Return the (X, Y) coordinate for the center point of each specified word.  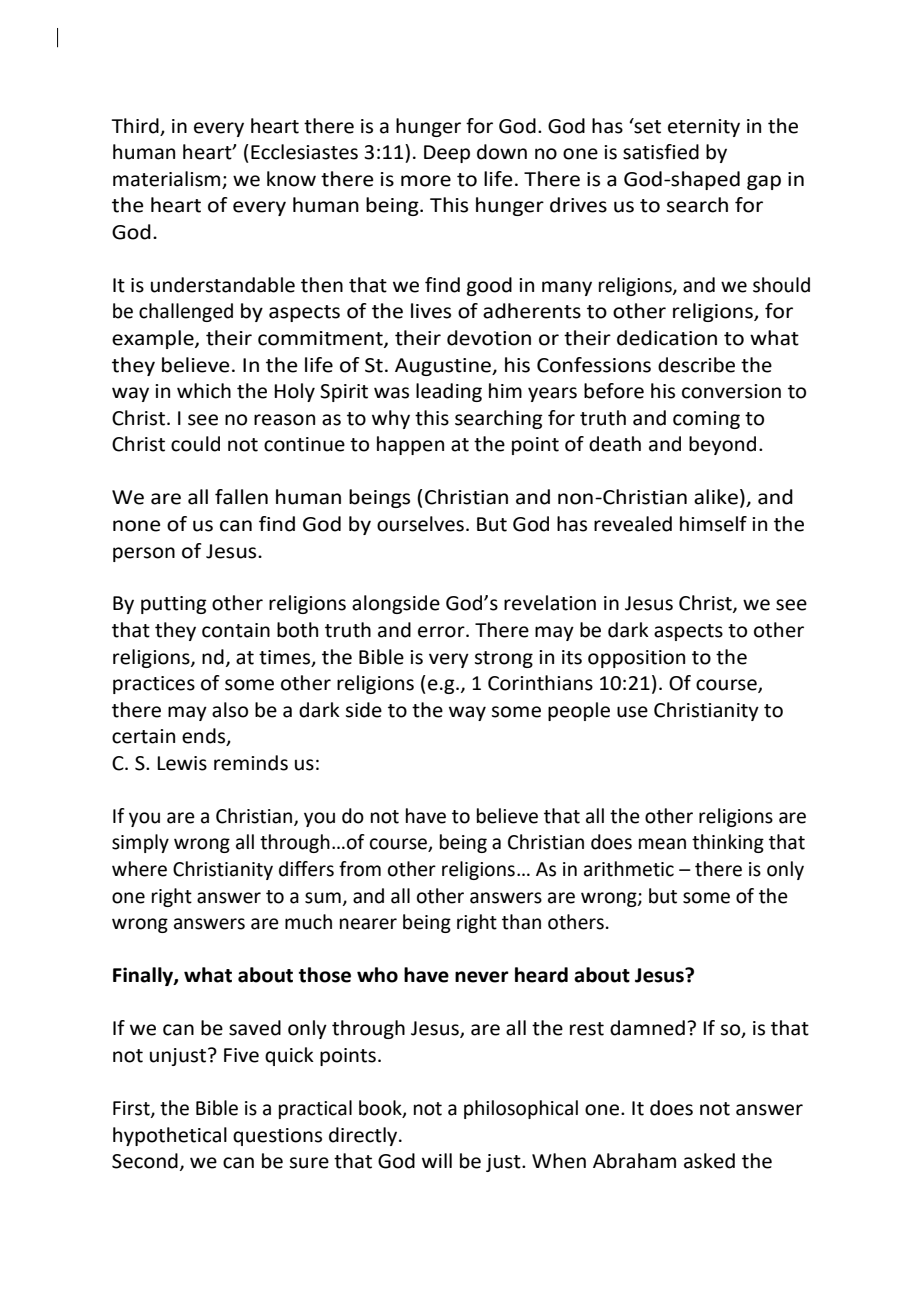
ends (205, 737)
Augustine (444, 367)
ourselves (420, 524)
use (632, 712)
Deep (447, 154)
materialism (166, 179)
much (308, 922)
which (204, 391)
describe (696, 365)
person (144, 554)
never (482, 977)
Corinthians (540, 683)
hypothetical (170, 1136)
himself (713, 524)
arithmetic (629, 869)
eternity (704, 128)
